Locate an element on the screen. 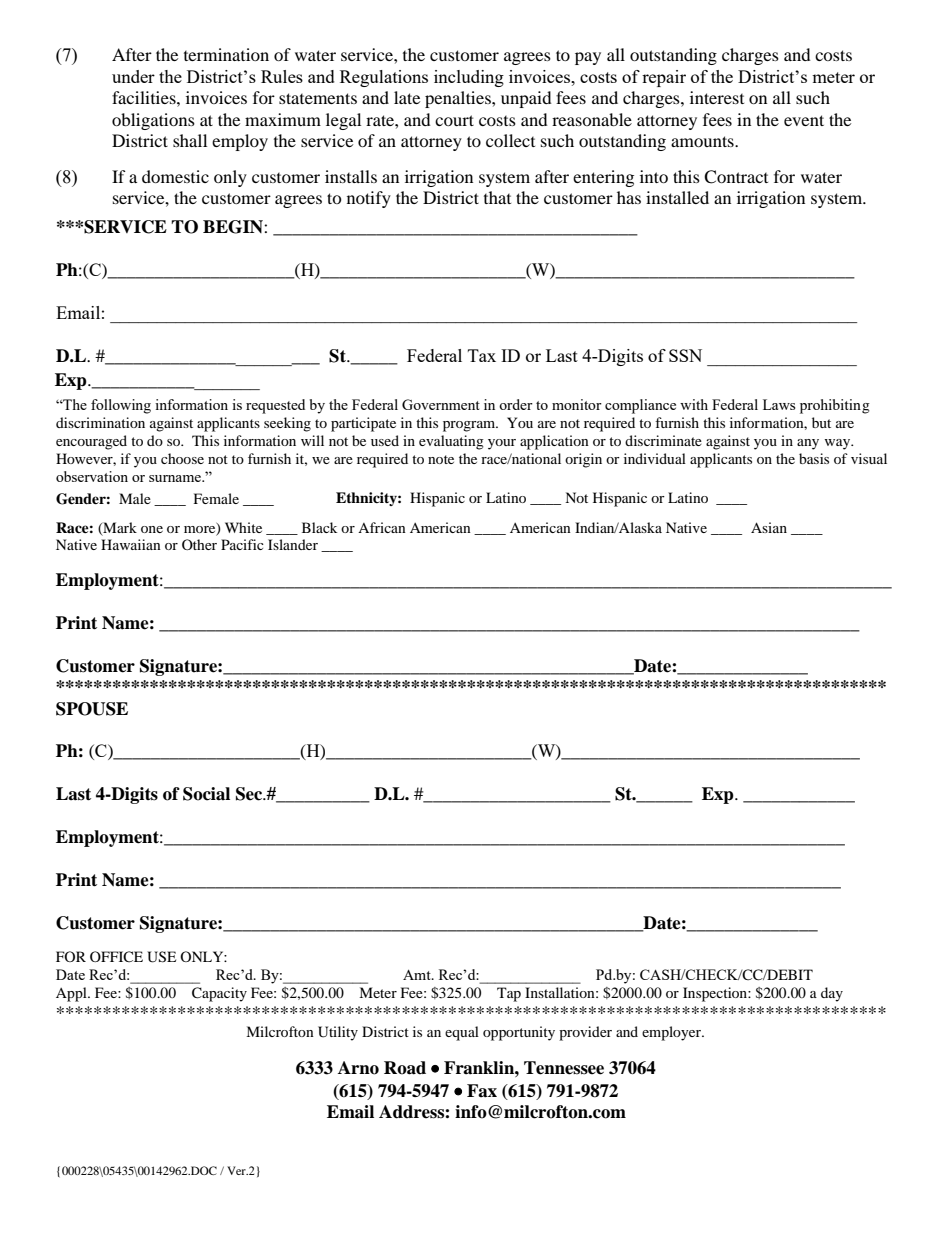  Capacity is located at coordinates (219, 994).
